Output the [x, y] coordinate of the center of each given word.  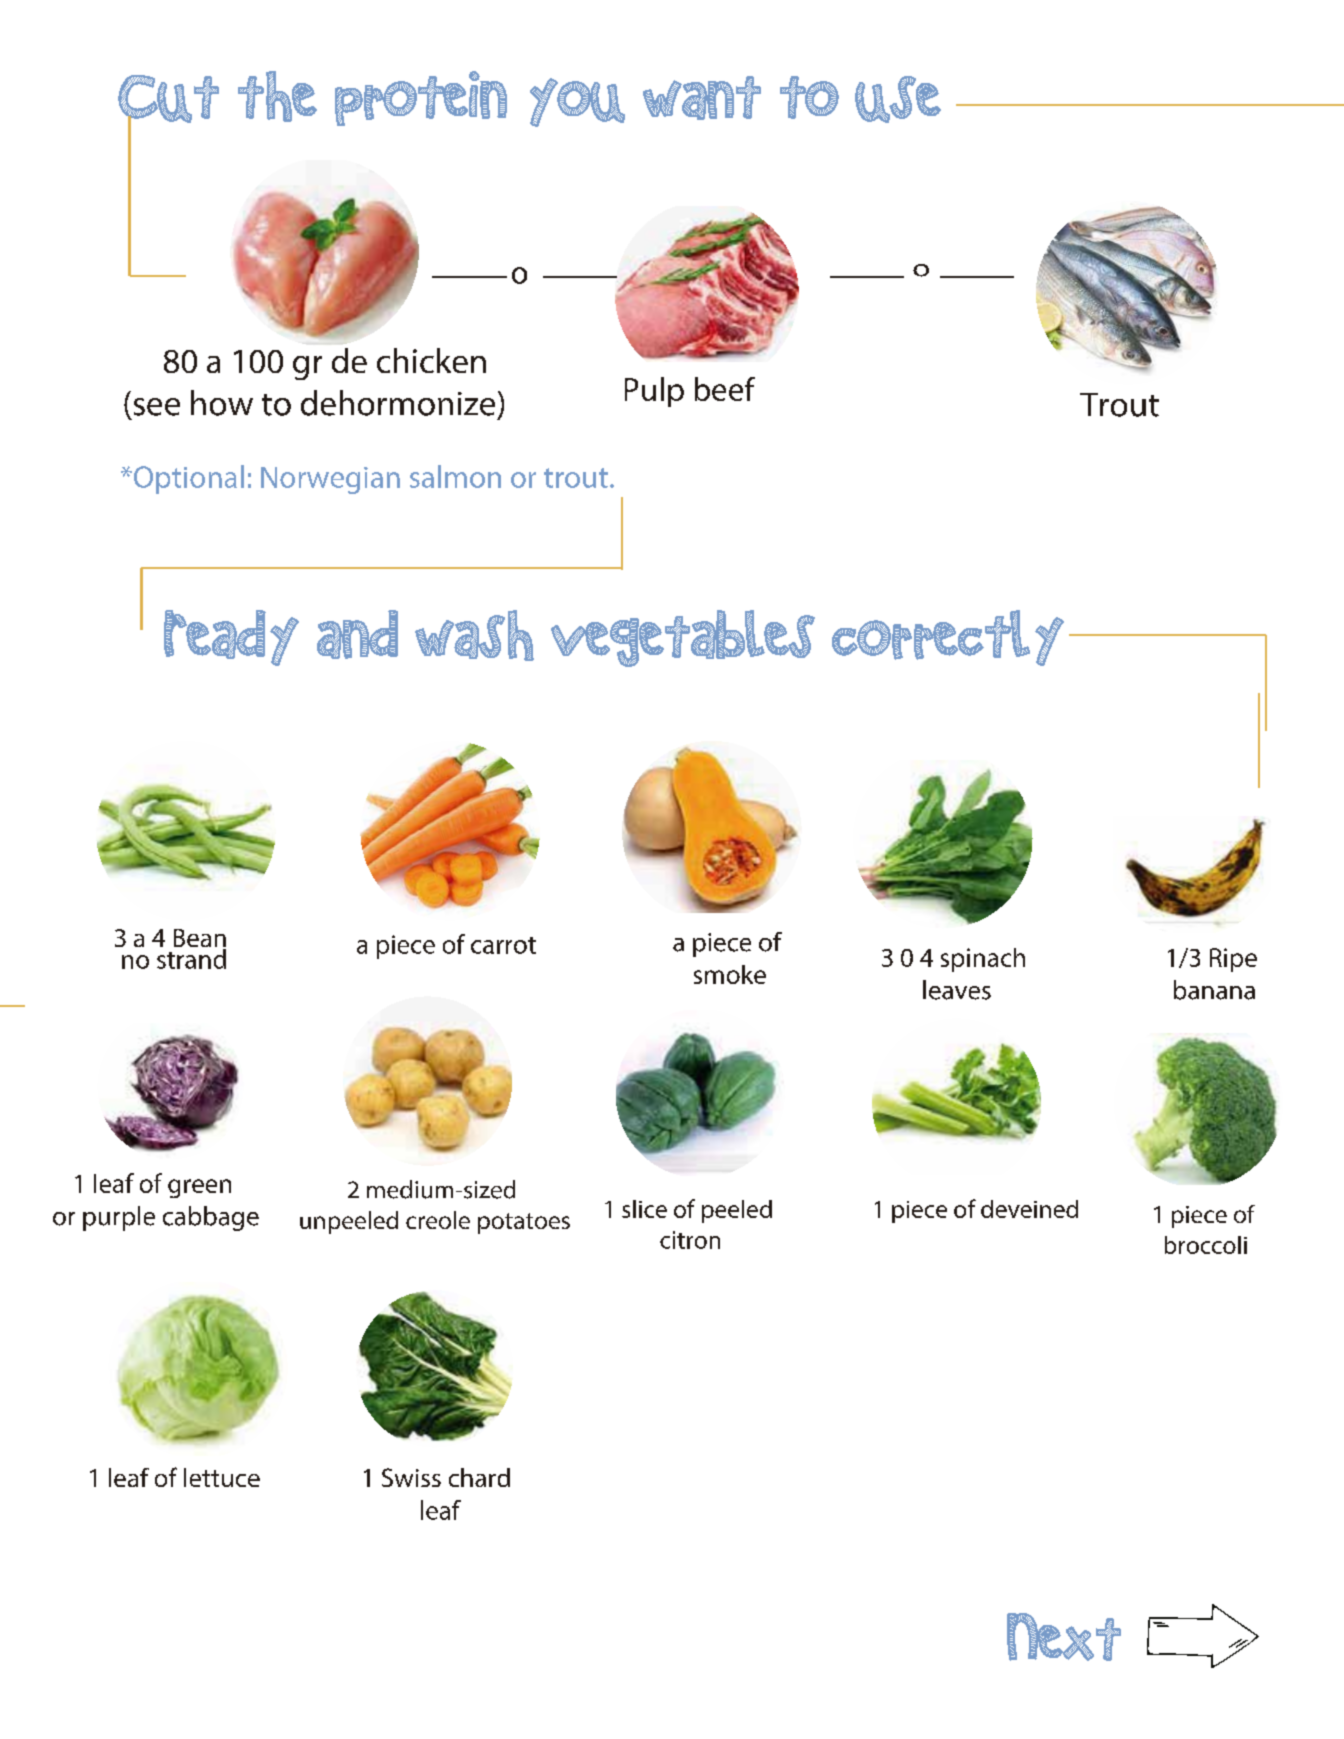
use [898, 99]
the [277, 96]
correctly [948, 638]
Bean [200, 939]
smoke [730, 974]
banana [1214, 990]
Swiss [411, 1477]
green [199, 1188]
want [702, 98]
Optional [187, 479]
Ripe [1233, 960]
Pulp [654, 392]
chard [479, 1477]
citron [690, 1240]
